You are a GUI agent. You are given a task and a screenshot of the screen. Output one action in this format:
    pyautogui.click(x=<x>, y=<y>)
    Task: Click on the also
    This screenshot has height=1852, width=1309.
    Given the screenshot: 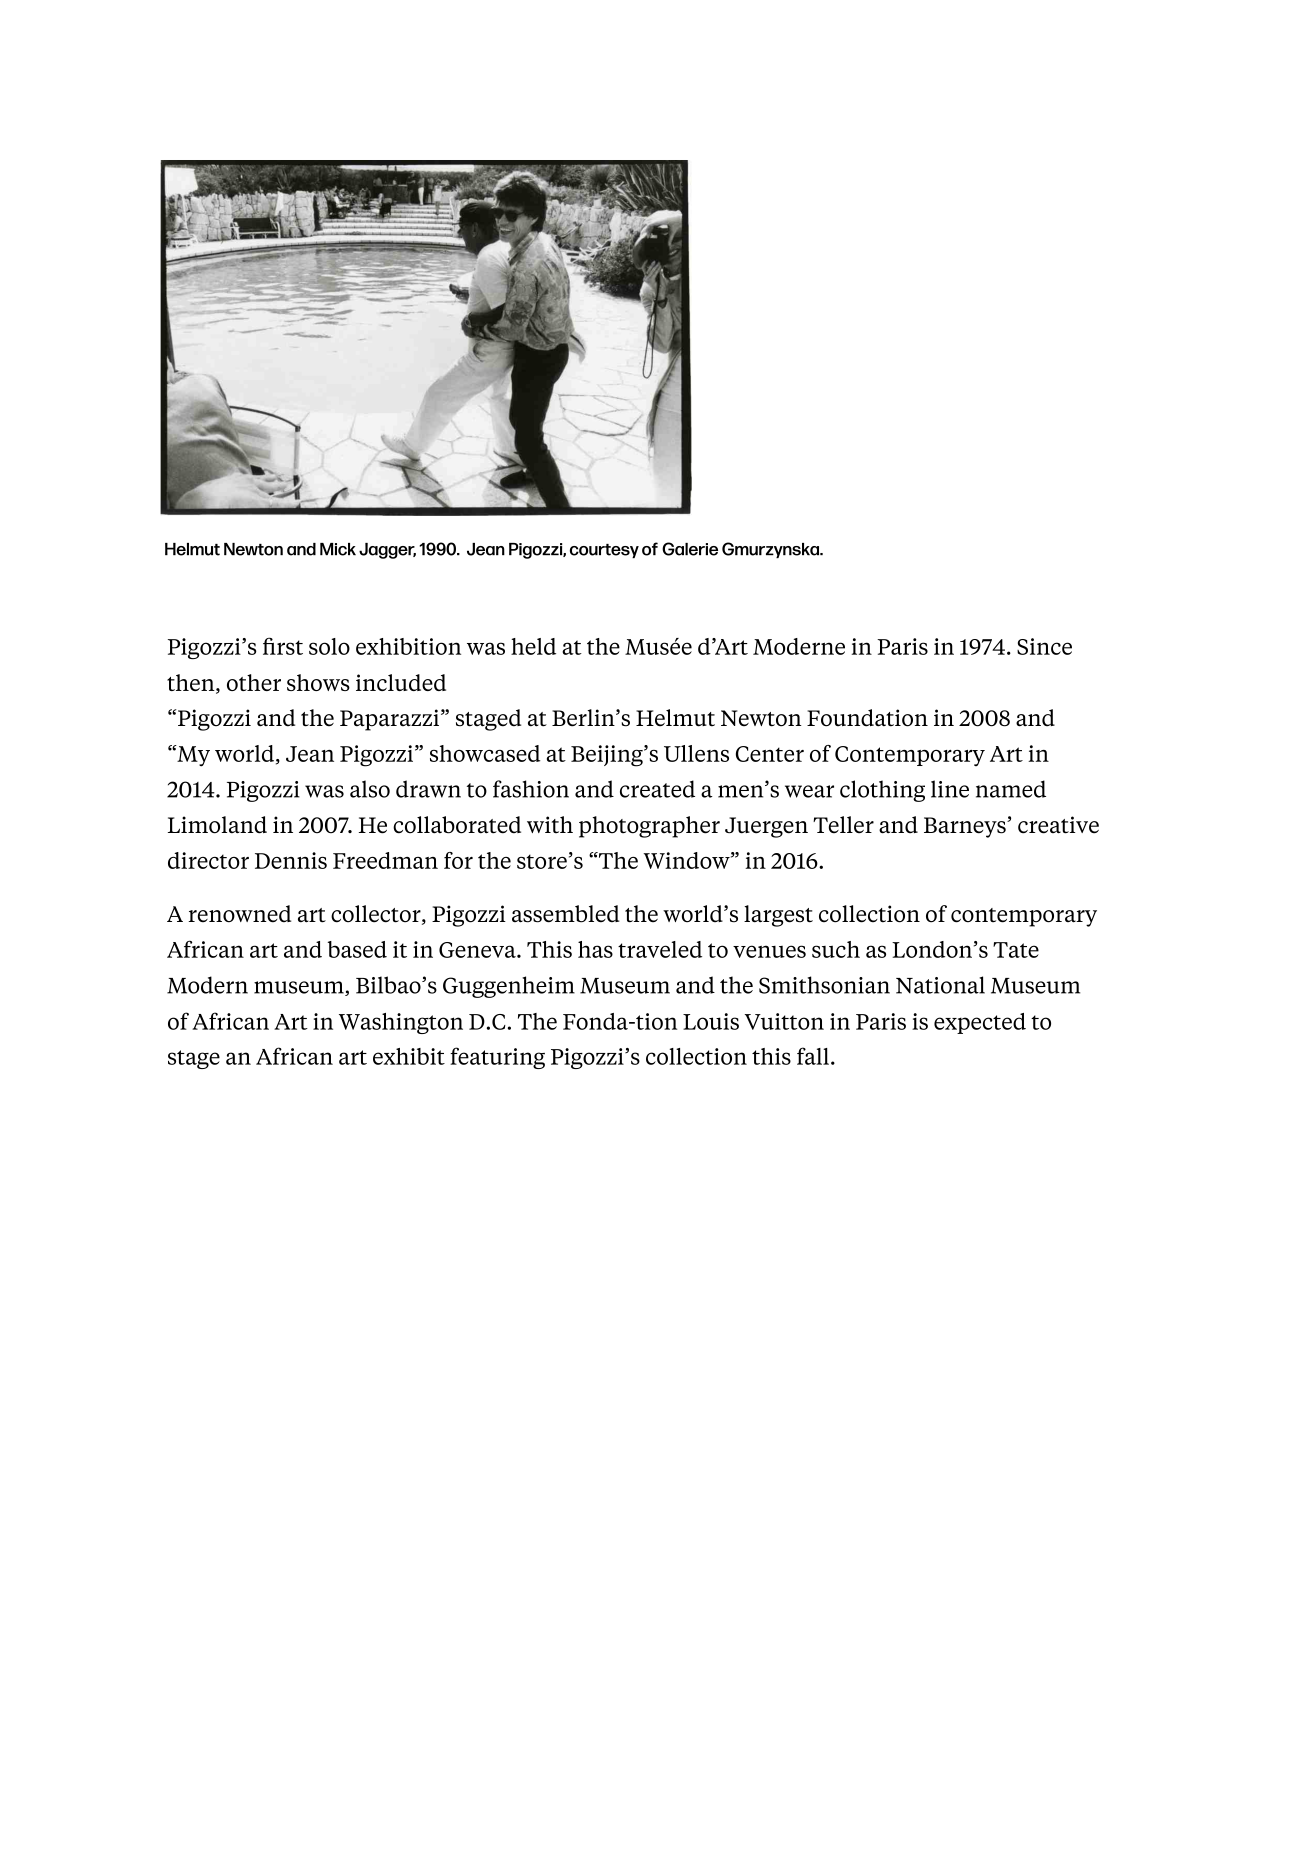 What is the action you would take?
    pyautogui.click(x=370, y=789)
